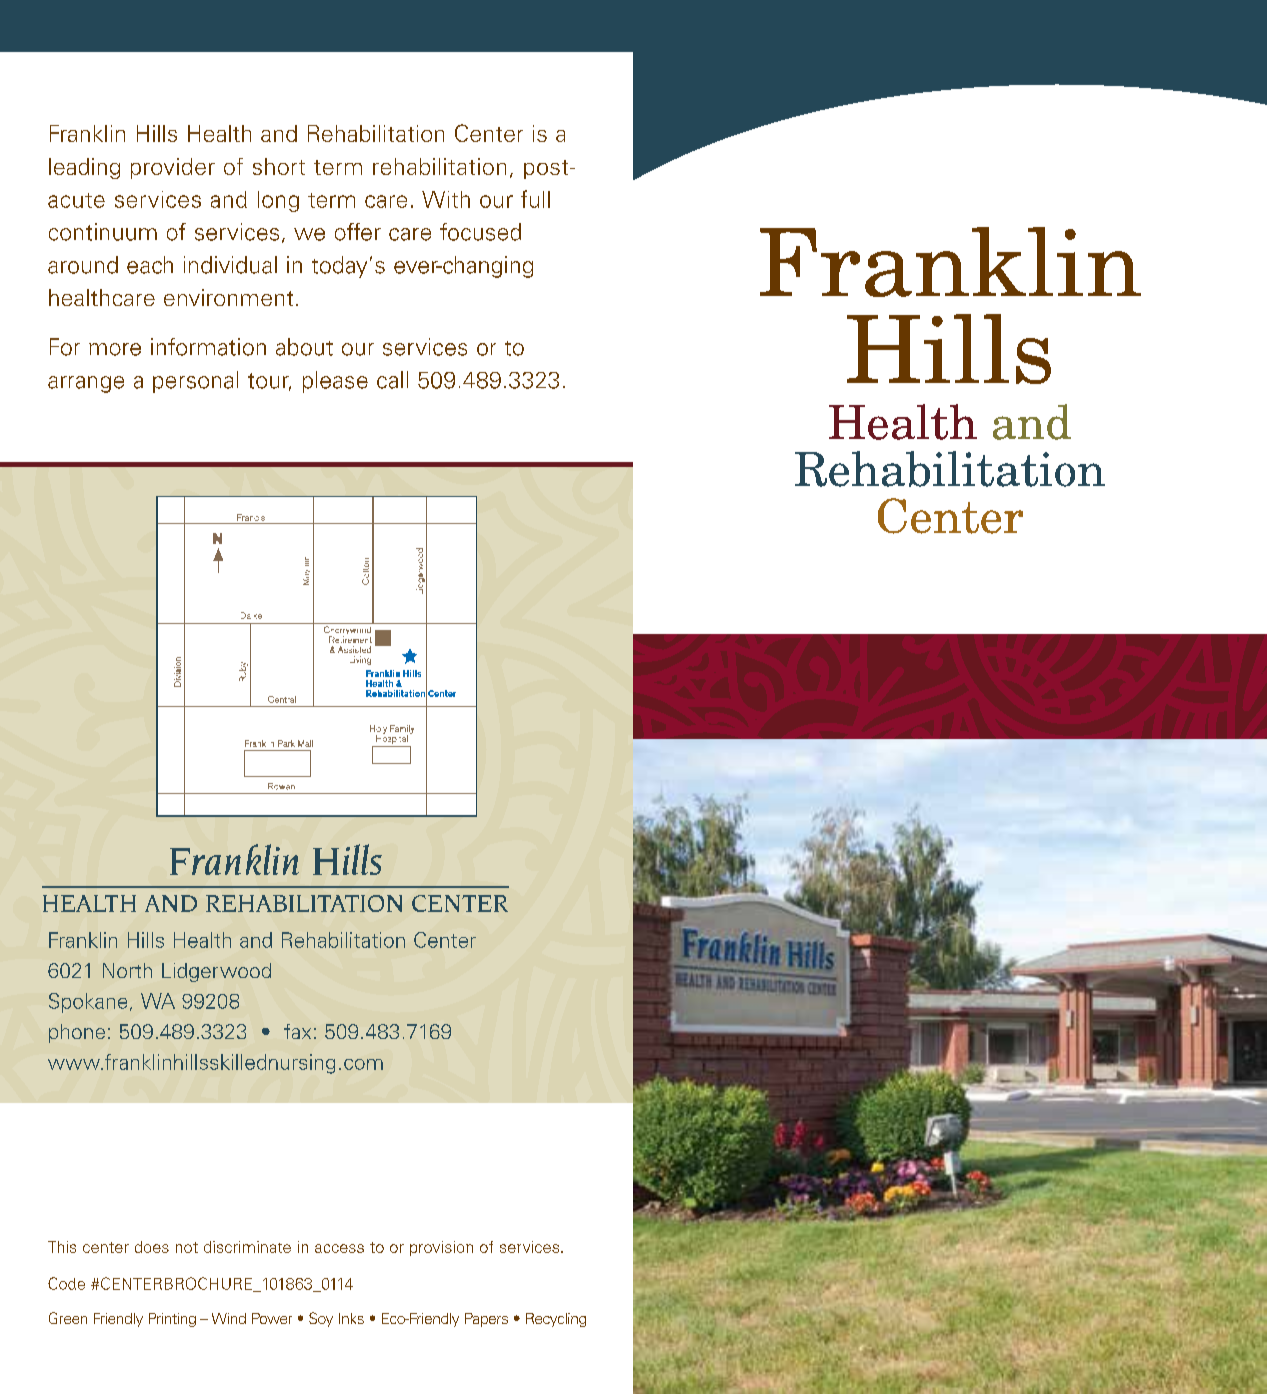  I want to click on Papers, so click(486, 1320).
